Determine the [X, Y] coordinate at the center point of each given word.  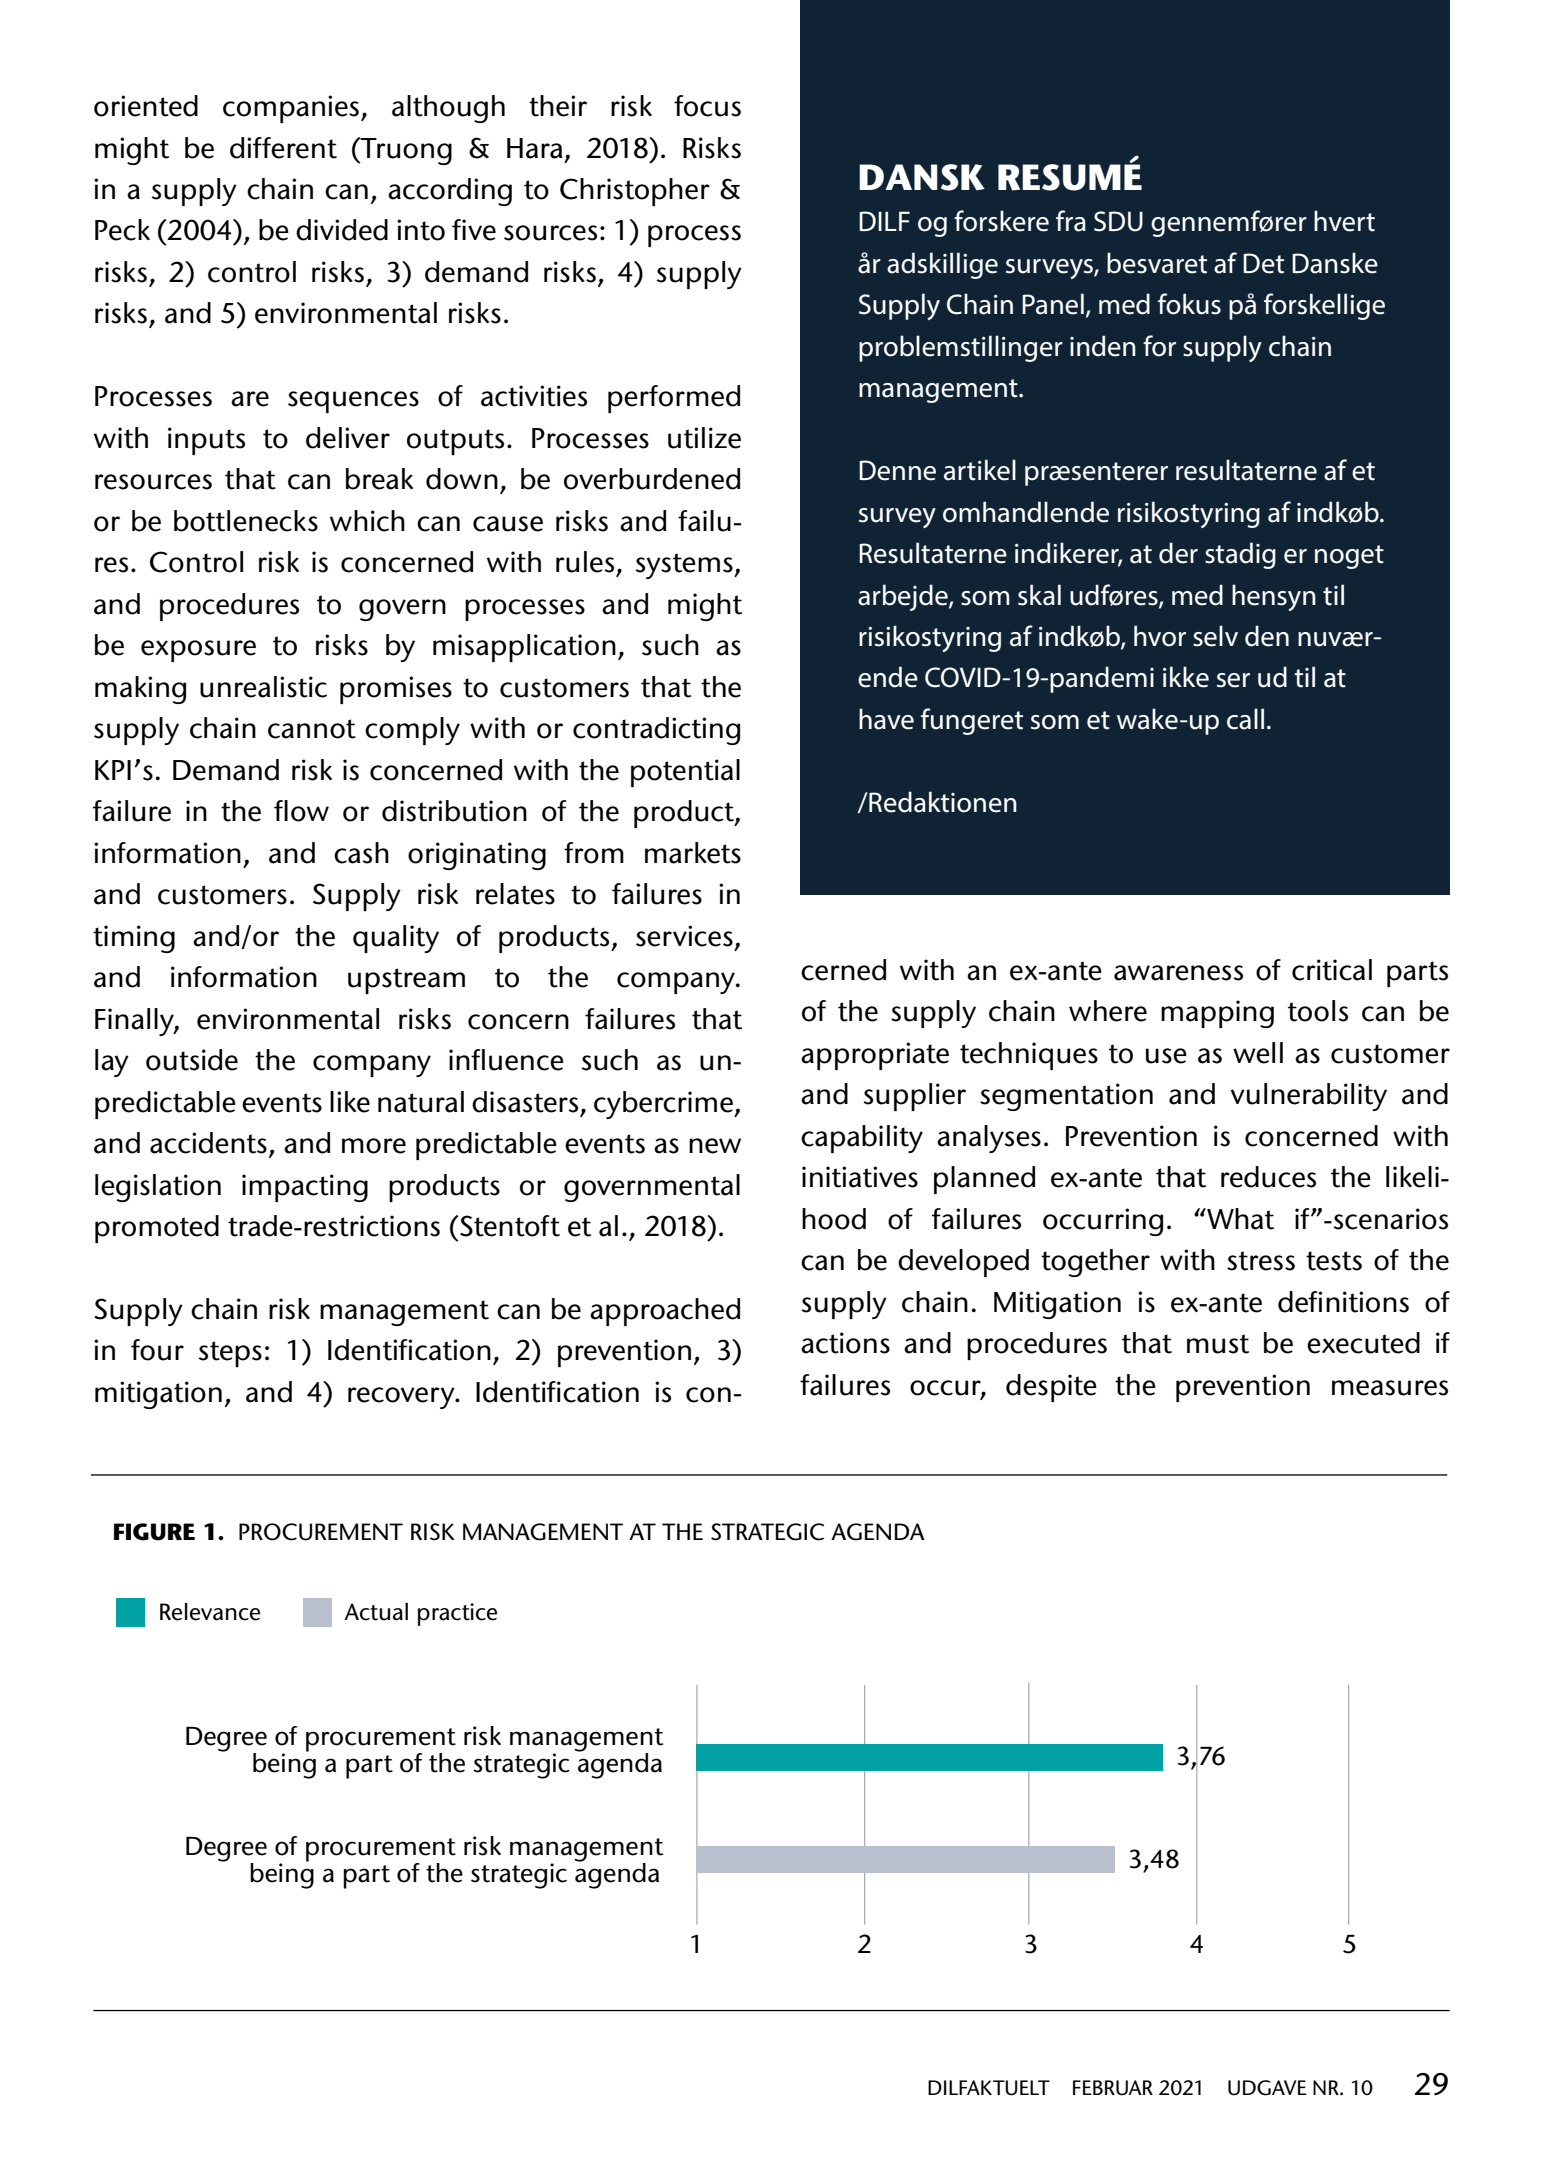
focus [707, 106]
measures [1390, 1388]
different [283, 148]
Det [1263, 263]
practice [457, 1614]
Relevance [210, 1612]
